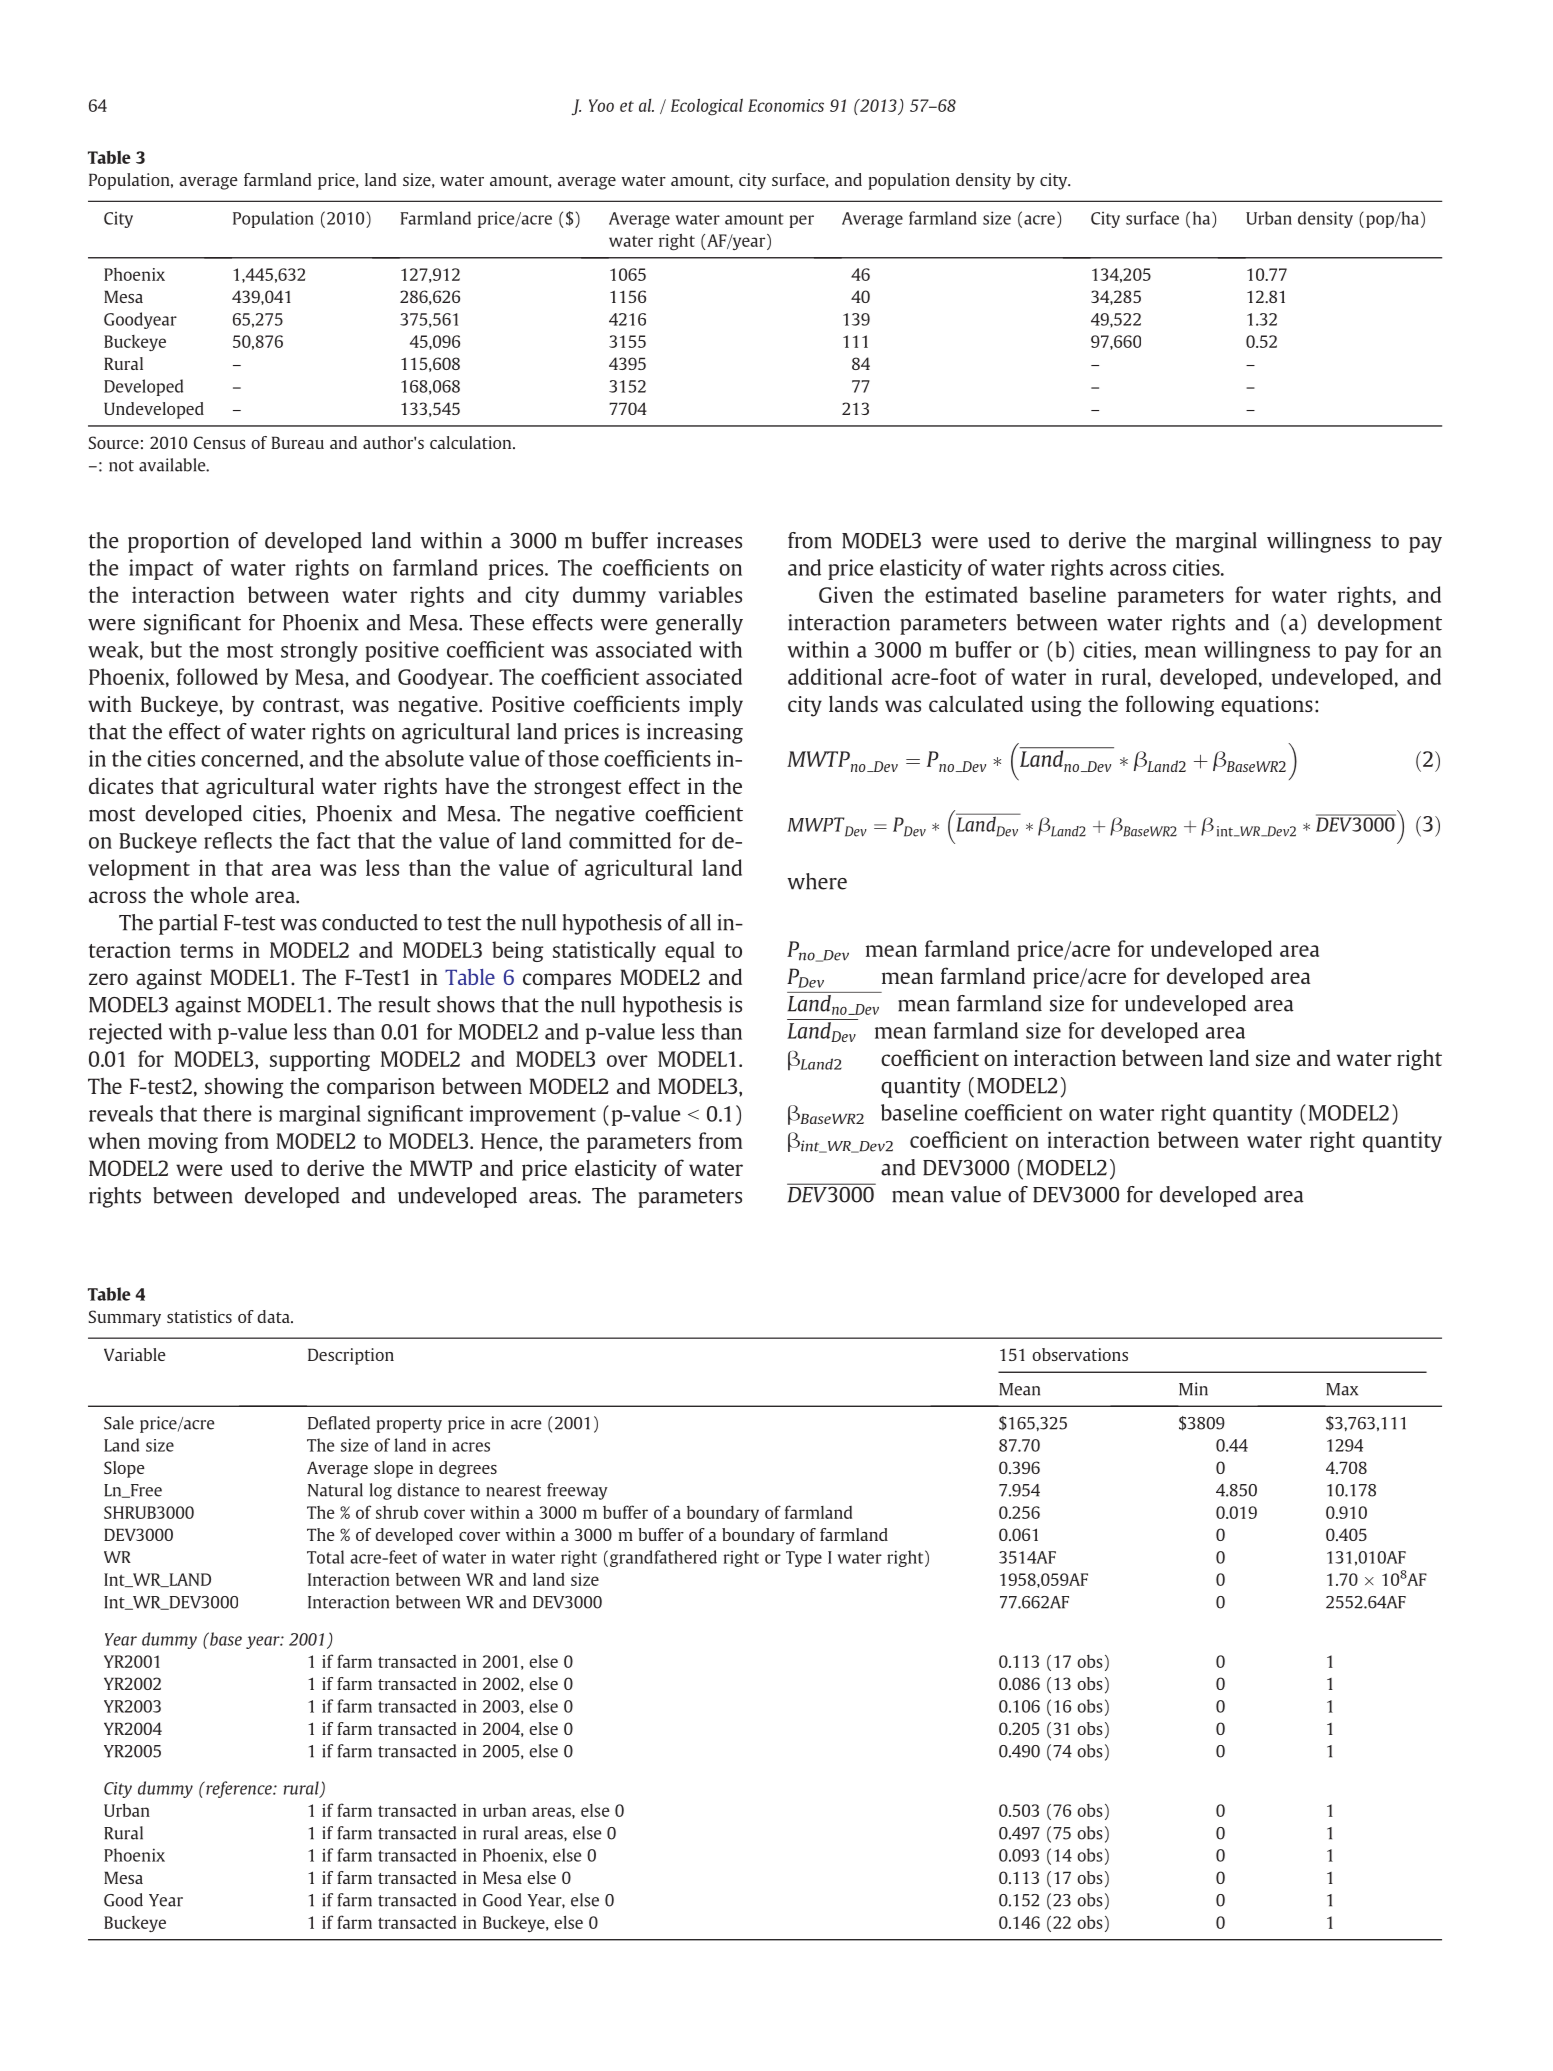 The image size is (1553, 2071). I want to click on observations, so click(1080, 1354).
